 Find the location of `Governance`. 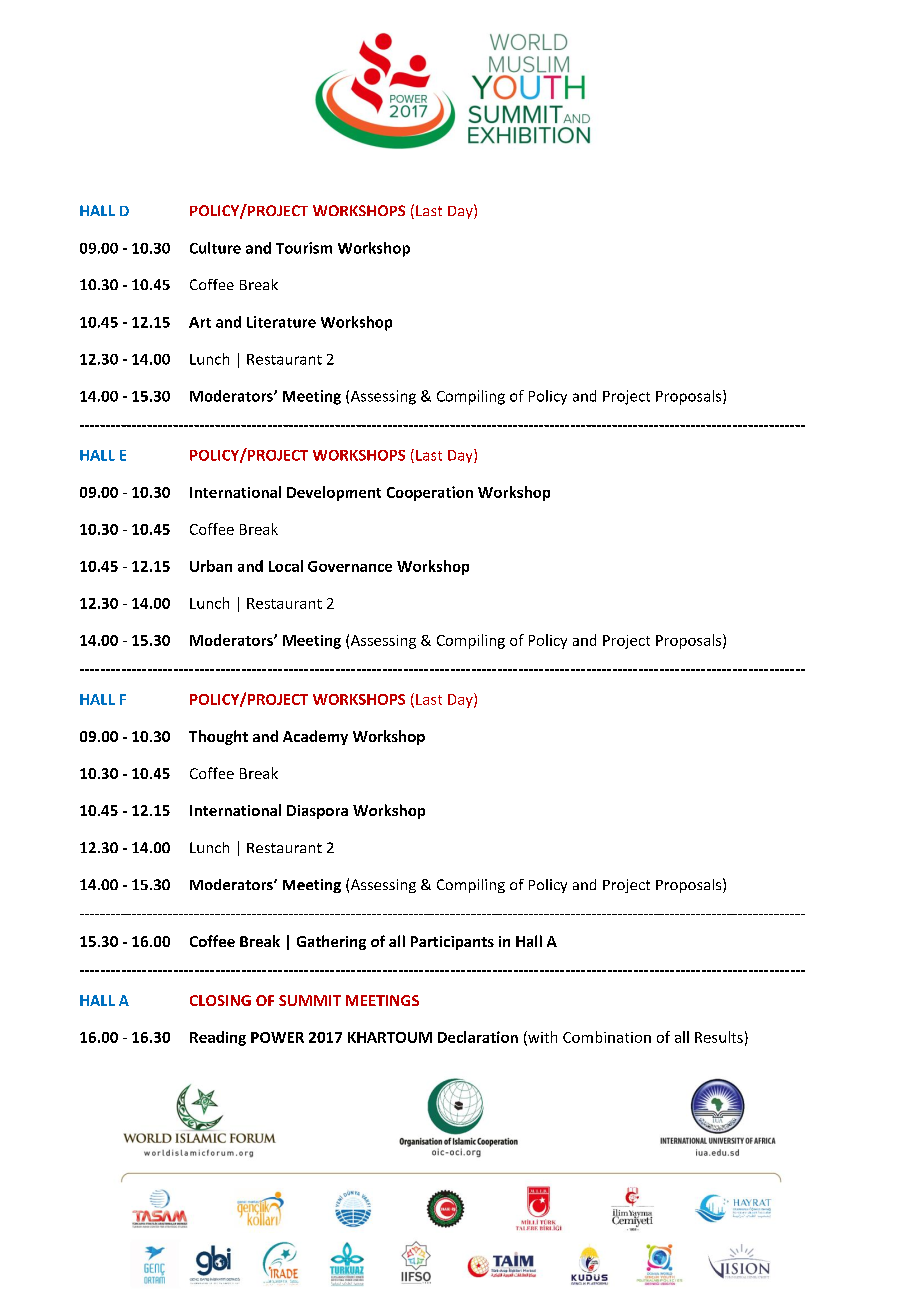

Governance is located at coordinates (350, 566).
